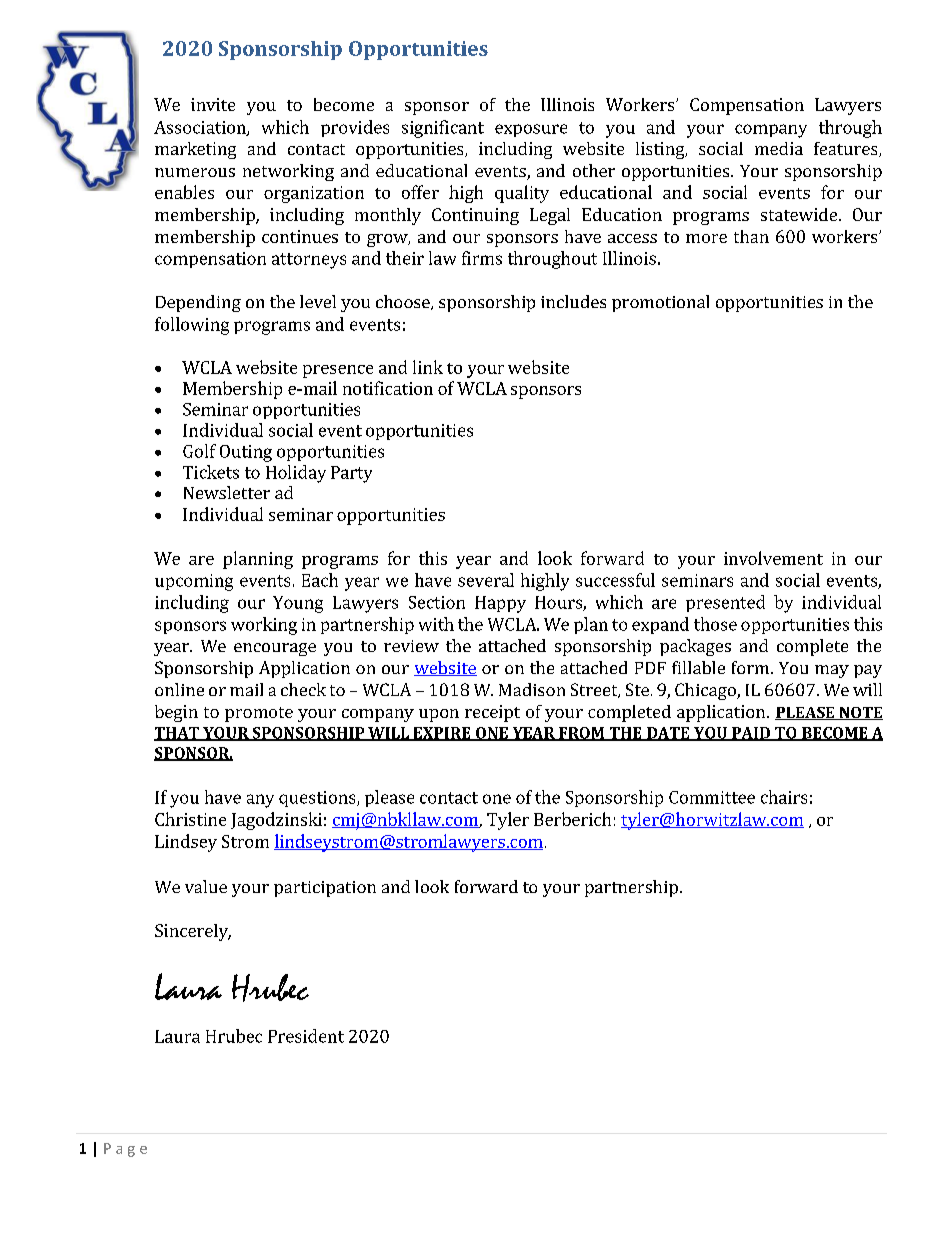 The width and height of the screenshot is (952, 1233). What do you see at coordinates (306, 1036) in the screenshot?
I see `President` at bounding box center [306, 1036].
